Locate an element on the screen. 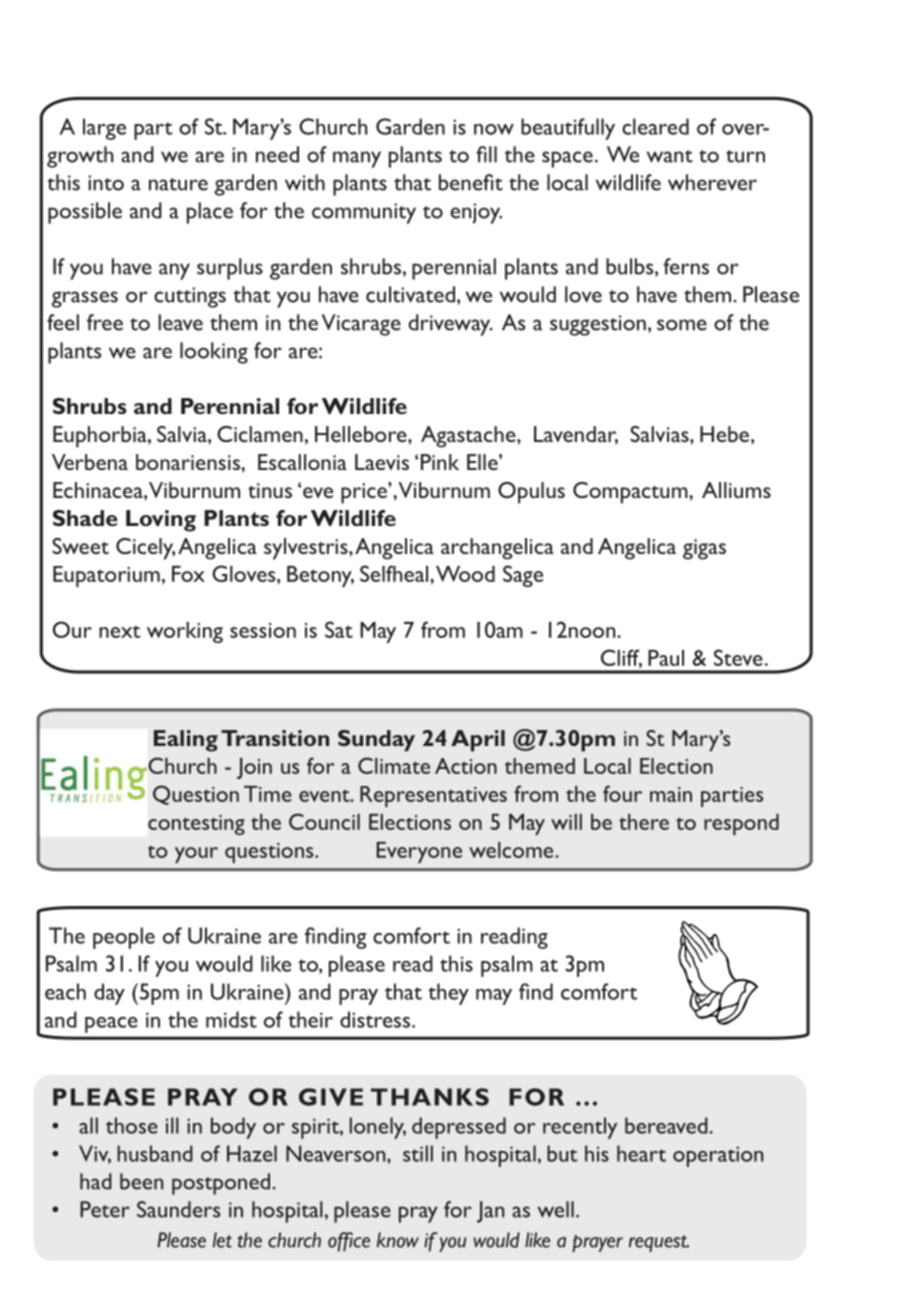  Paul is located at coordinates (666, 658).
